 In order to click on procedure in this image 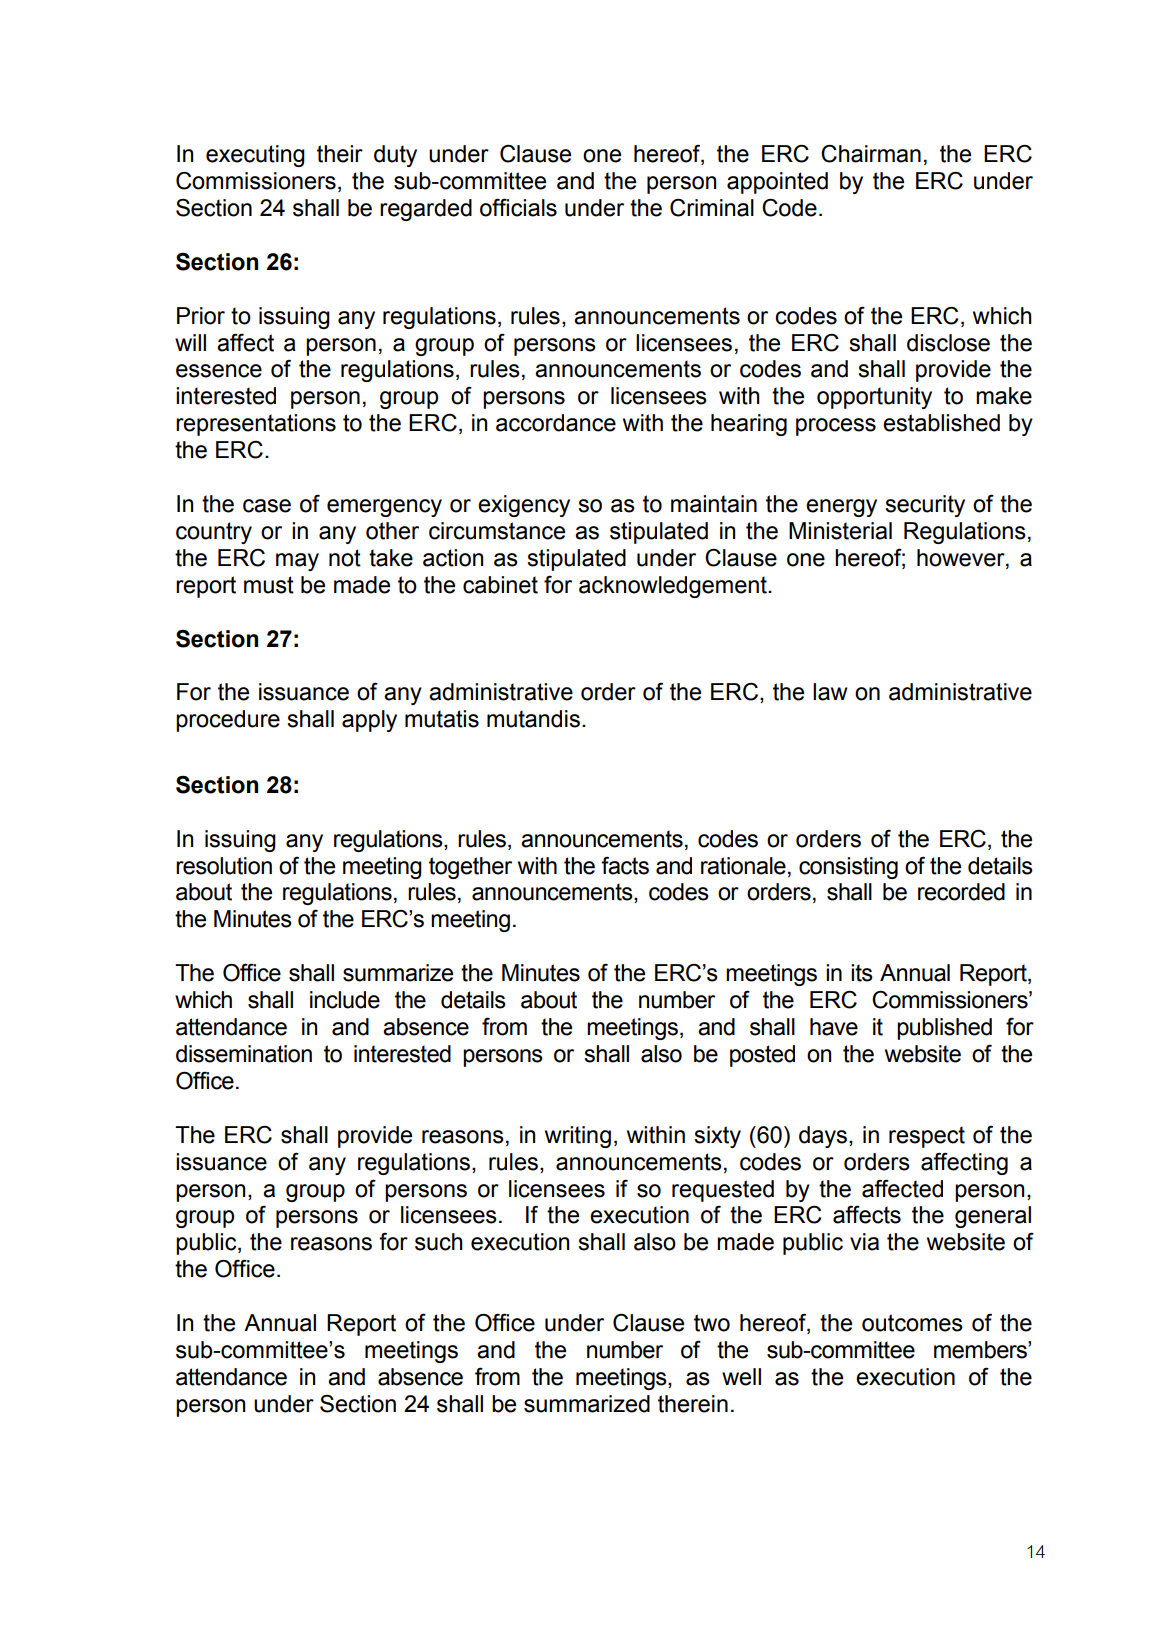, I will do `click(228, 721)`.
